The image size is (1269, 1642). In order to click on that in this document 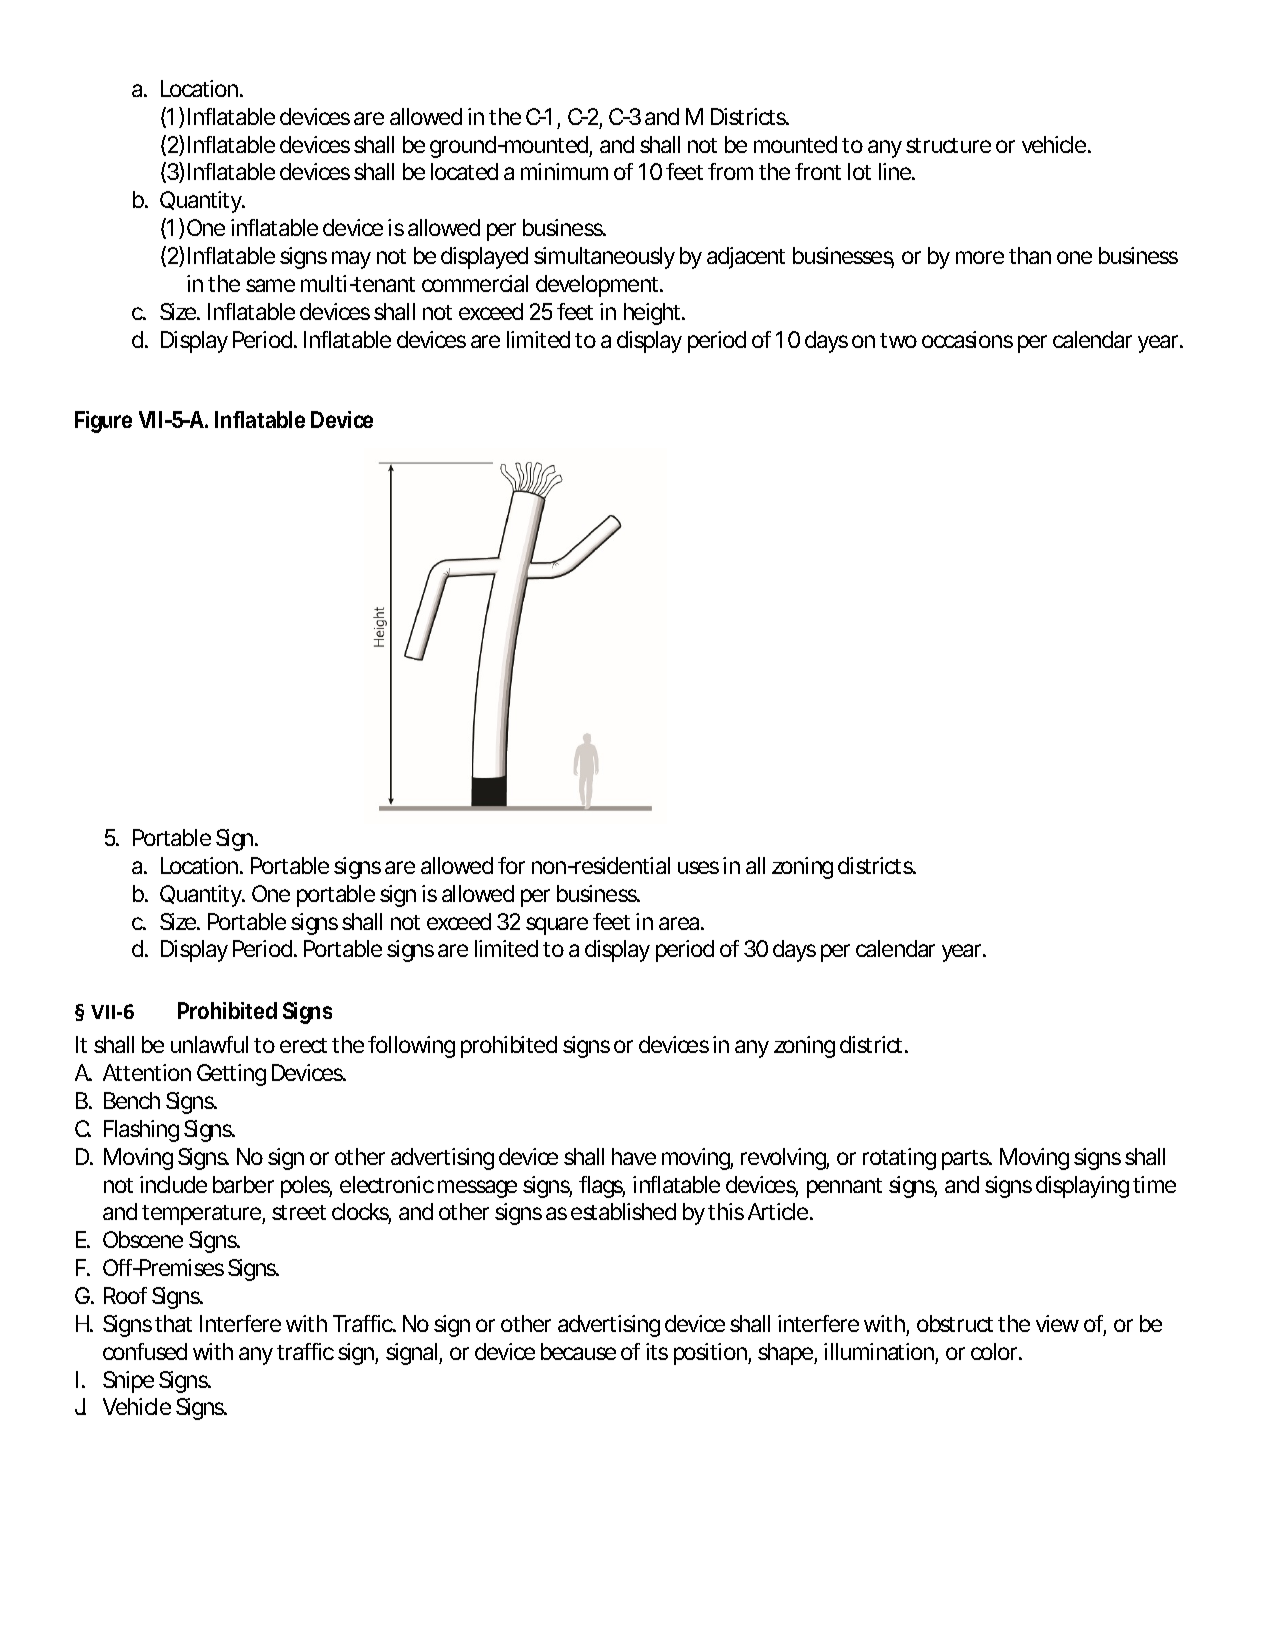, I will do `click(173, 1323)`.
